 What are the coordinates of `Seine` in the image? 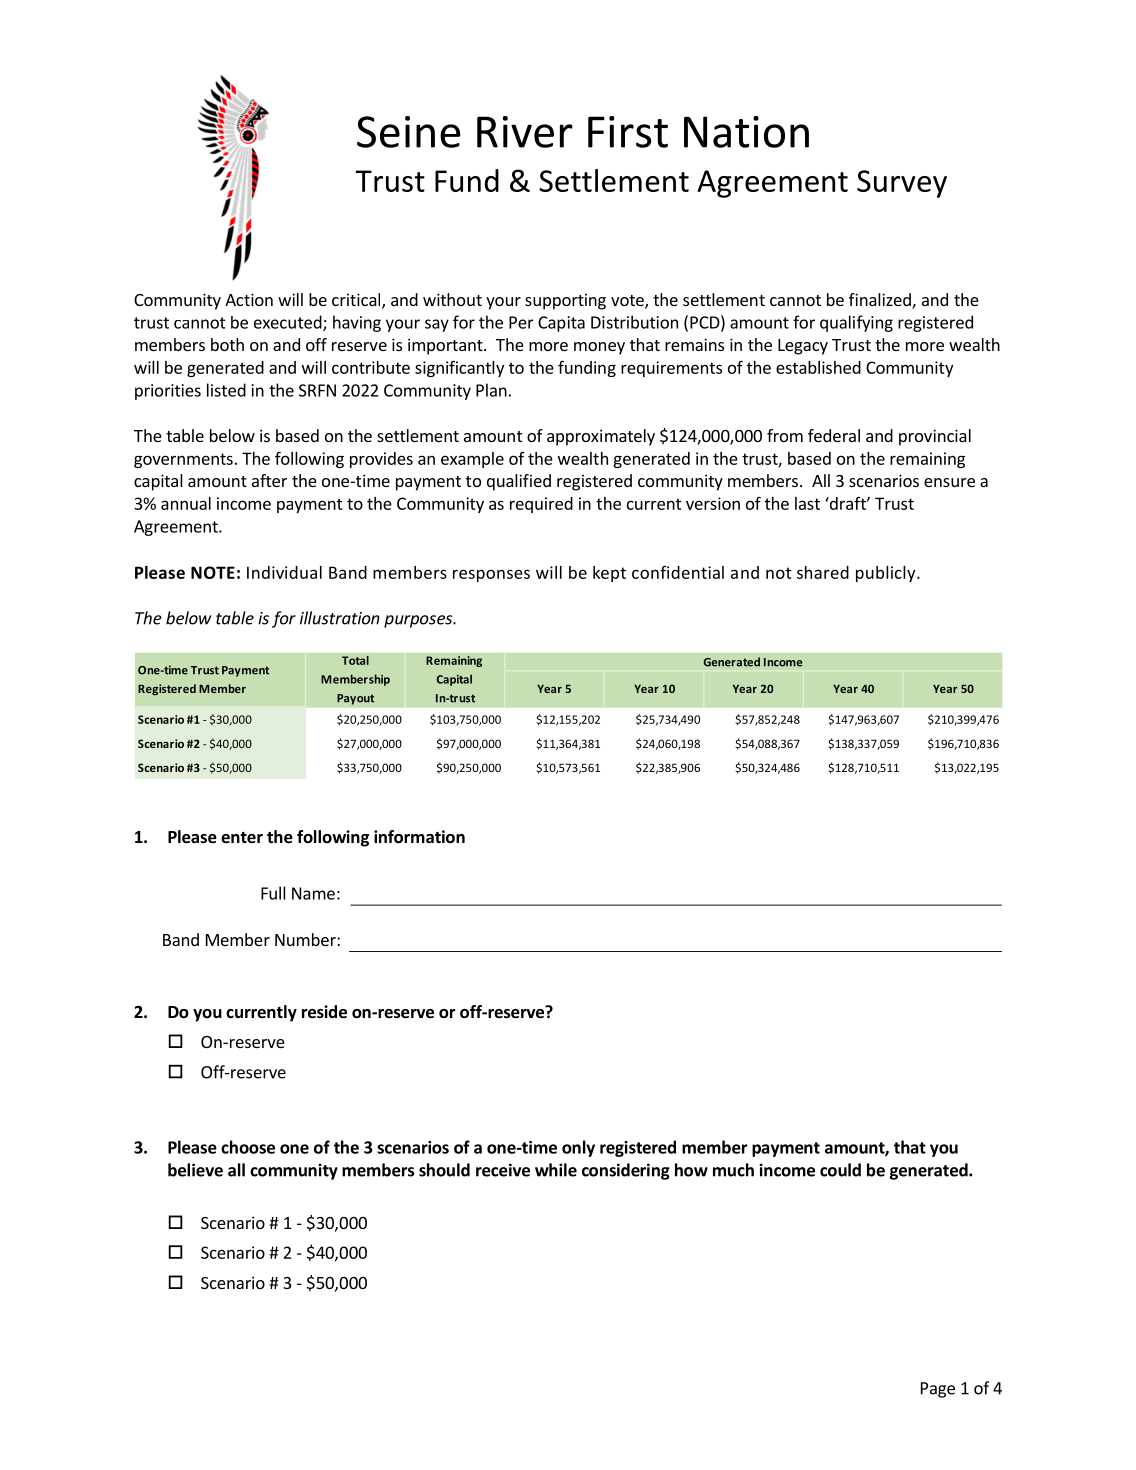 It's located at (409, 132).
